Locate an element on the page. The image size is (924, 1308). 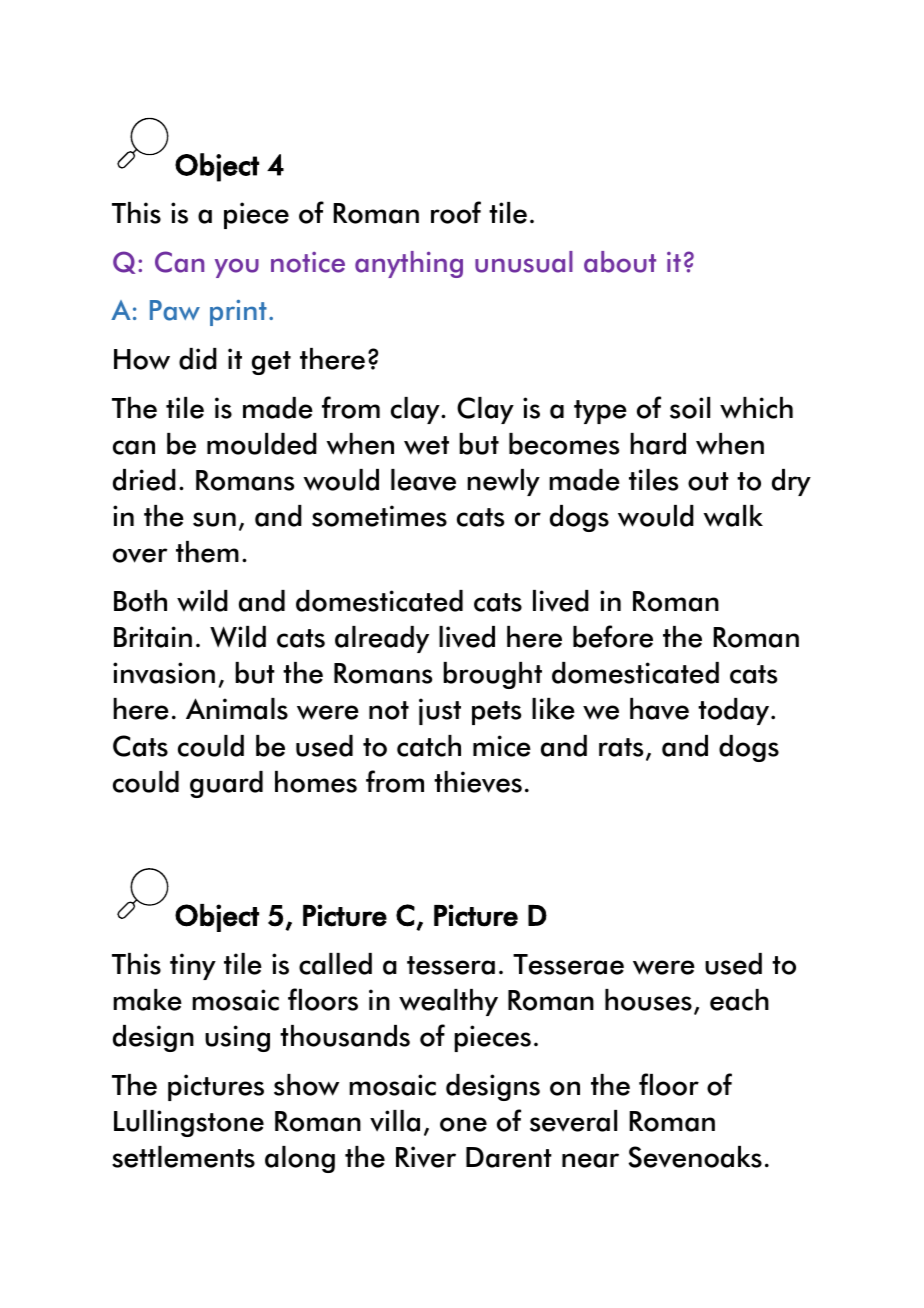
River is located at coordinates (426, 1157).
